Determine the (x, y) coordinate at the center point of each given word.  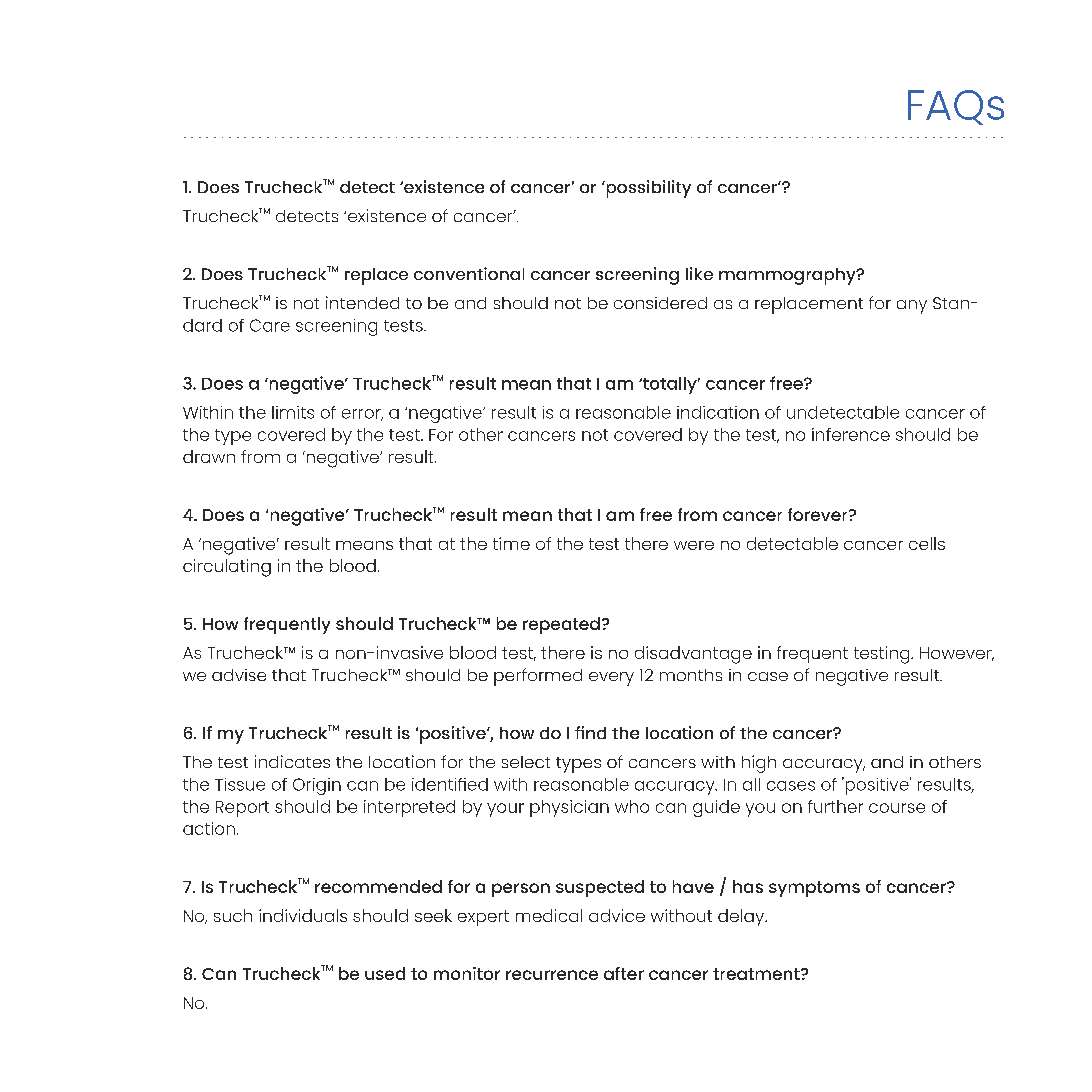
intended (362, 302)
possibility (647, 189)
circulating (227, 568)
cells (927, 543)
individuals (303, 915)
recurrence (552, 975)
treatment (757, 974)
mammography (788, 276)
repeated (561, 625)
